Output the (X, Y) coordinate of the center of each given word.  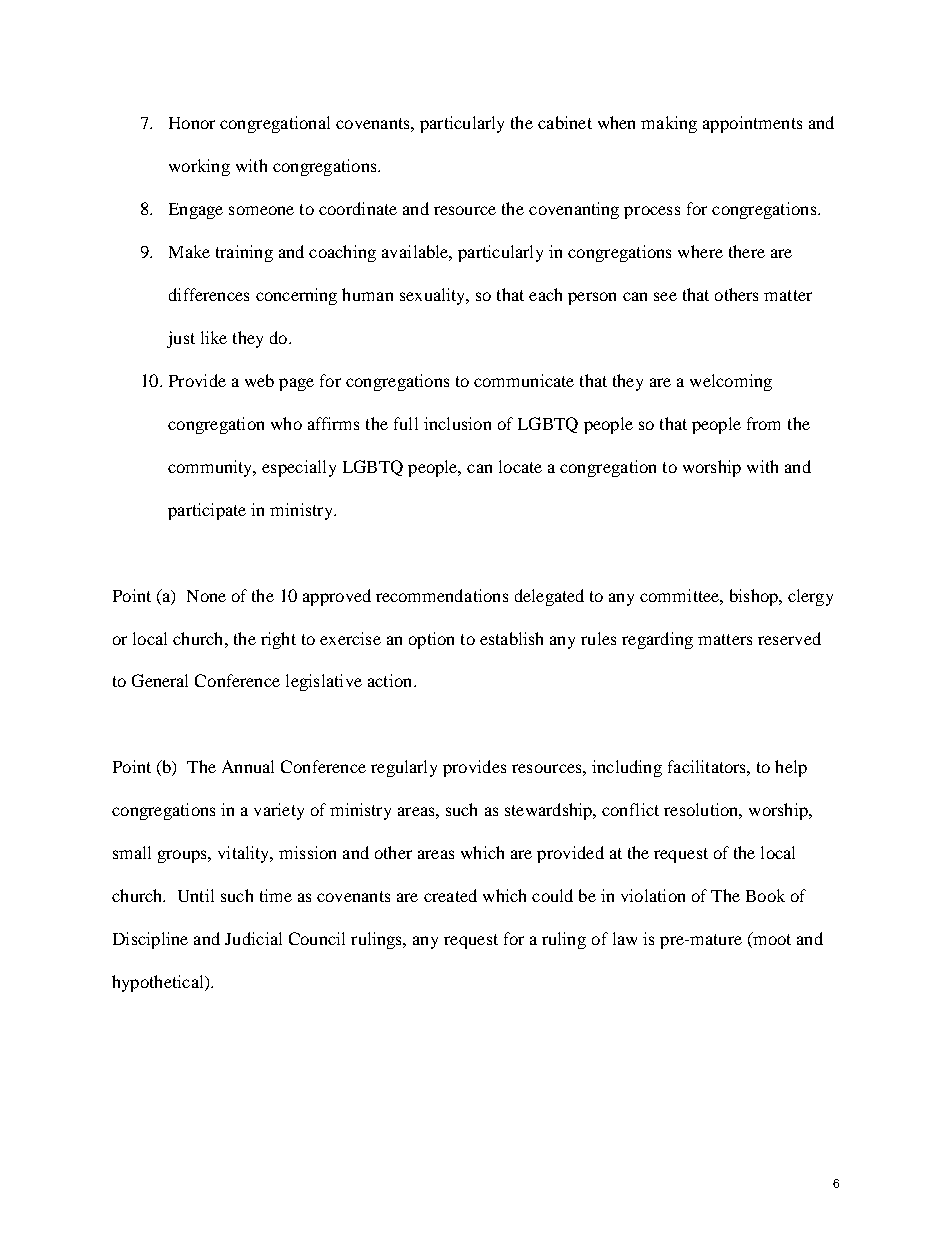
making (669, 124)
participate (207, 511)
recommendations (442, 595)
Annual (248, 766)
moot (771, 940)
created (450, 895)
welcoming (731, 382)
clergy (810, 597)
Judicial (253, 938)
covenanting (574, 210)
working (199, 167)
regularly (404, 768)
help (791, 768)
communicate (524, 380)
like (214, 337)
